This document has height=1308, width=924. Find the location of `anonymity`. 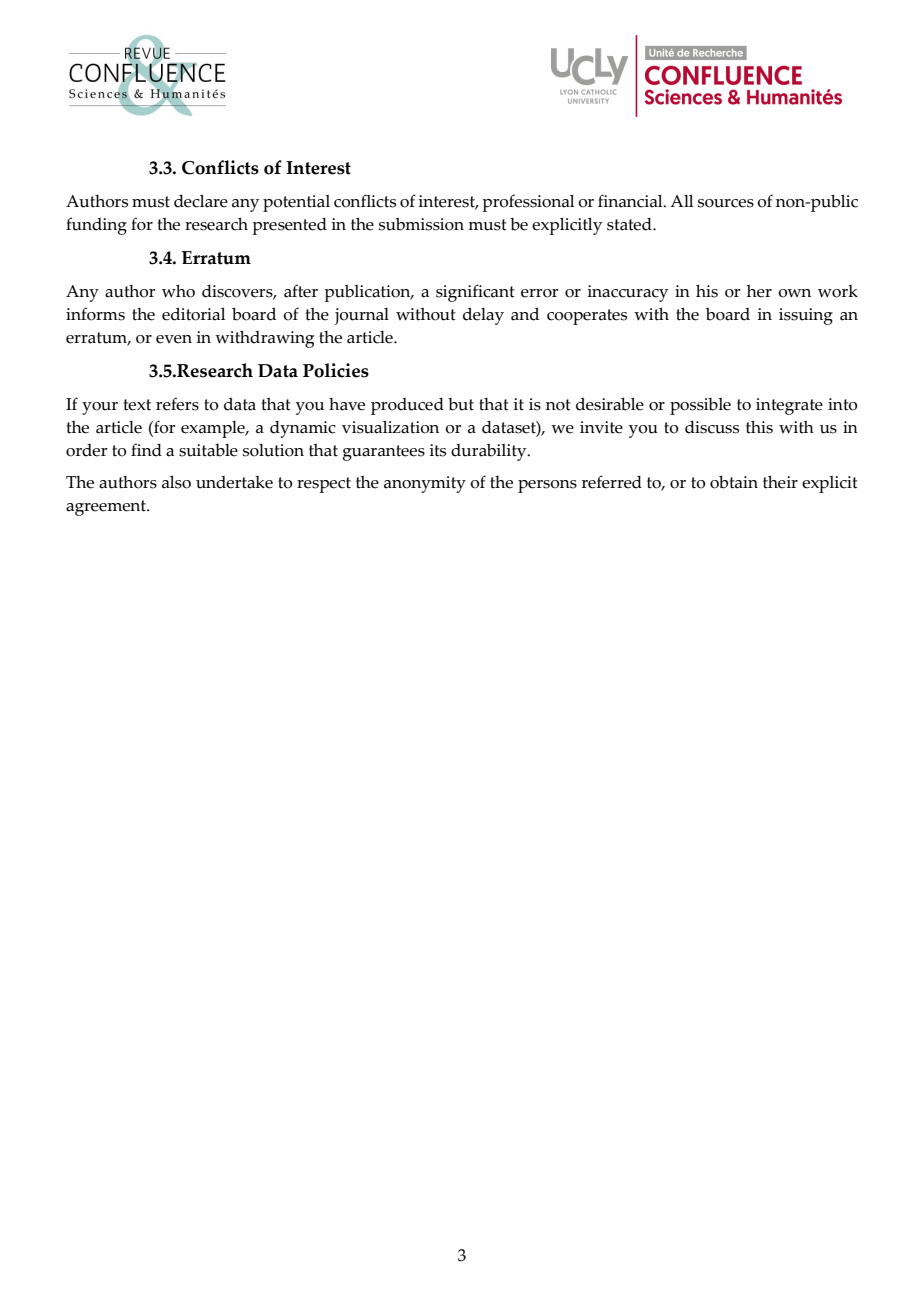

anonymity is located at coordinates (425, 484).
